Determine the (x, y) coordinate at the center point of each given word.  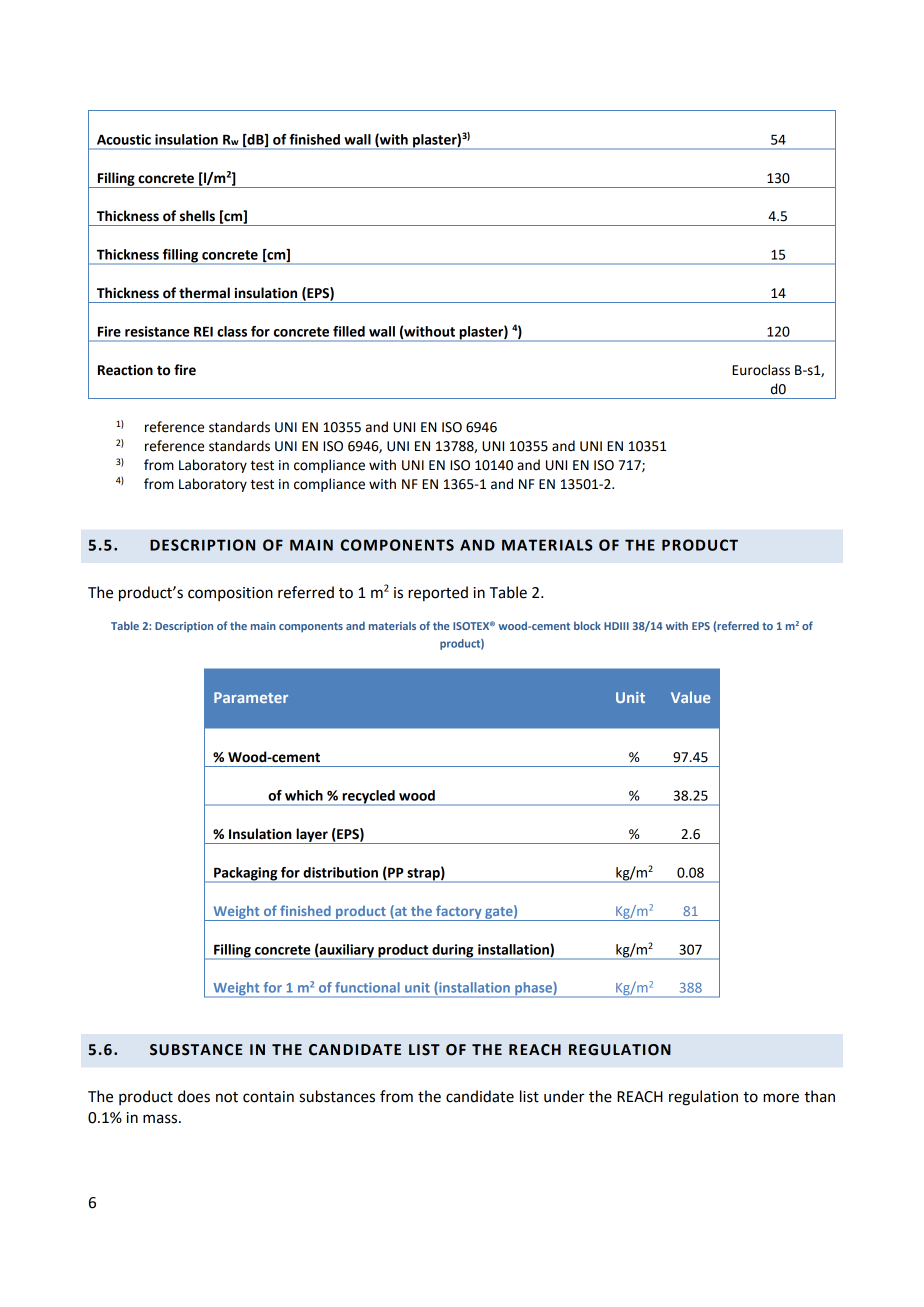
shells (197, 216)
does (194, 1096)
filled (349, 331)
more (781, 1098)
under (564, 1096)
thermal (204, 293)
